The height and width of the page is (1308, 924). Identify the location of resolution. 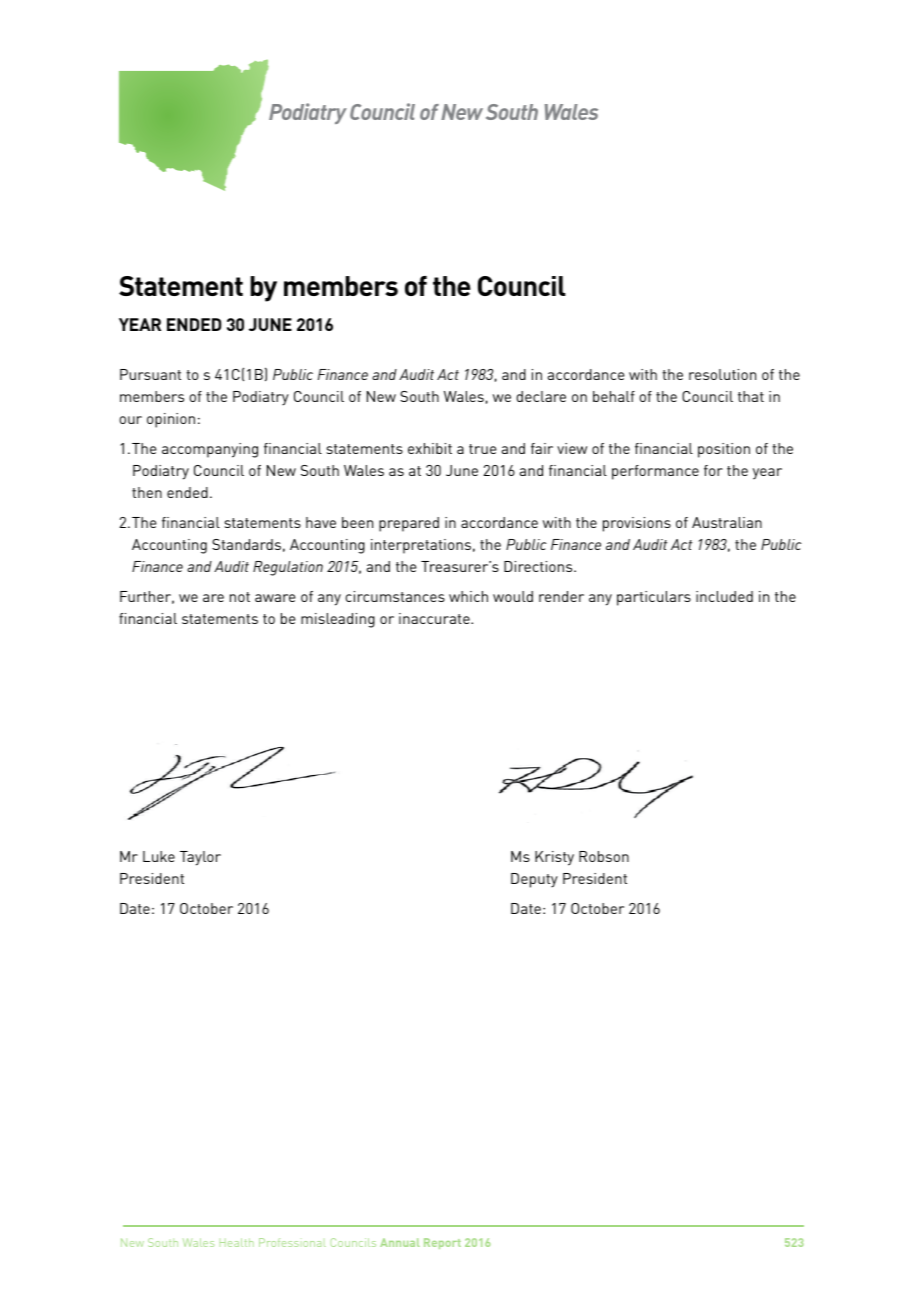
(722, 374).
